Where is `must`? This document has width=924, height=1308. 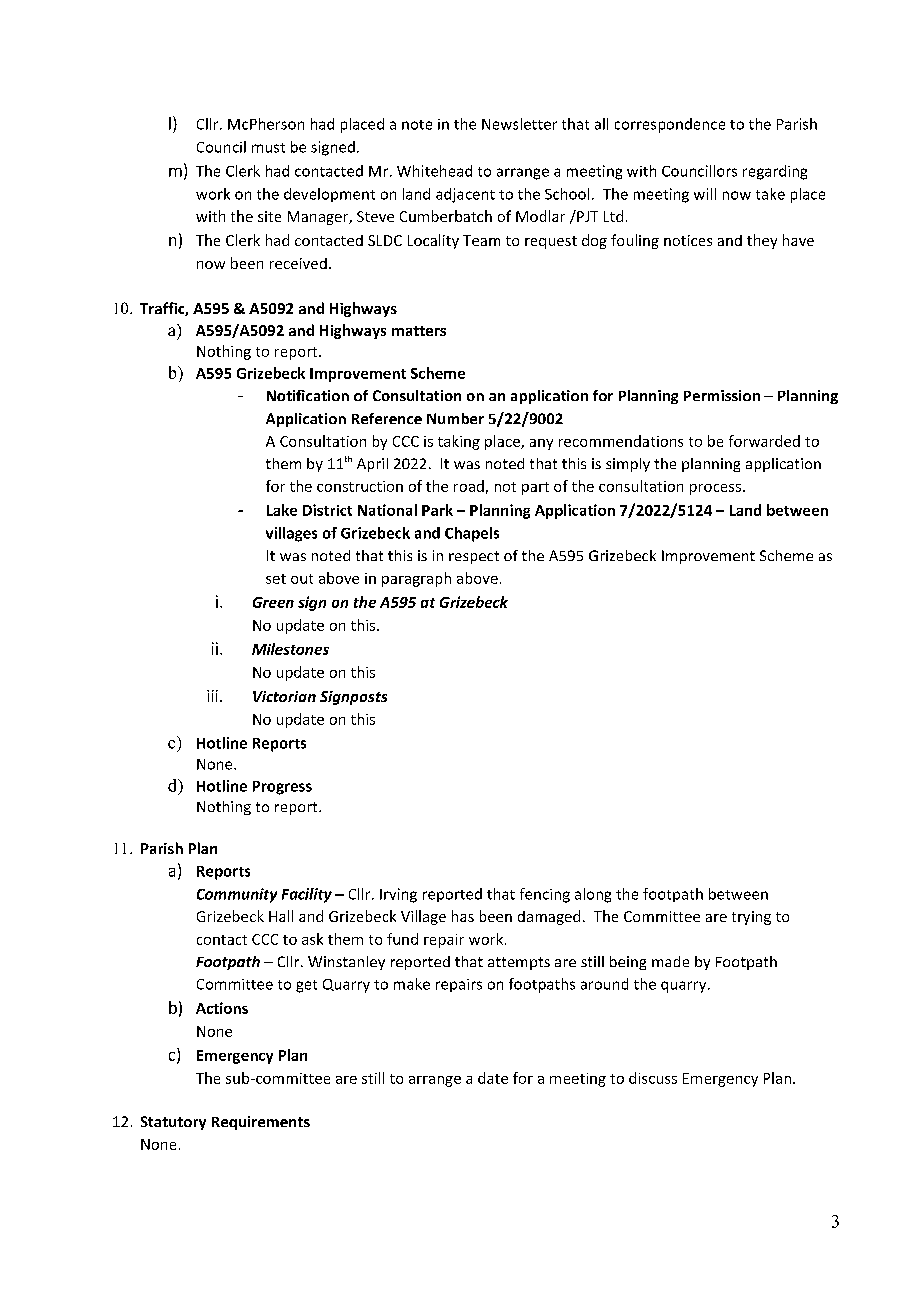
must is located at coordinates (268, 148).
